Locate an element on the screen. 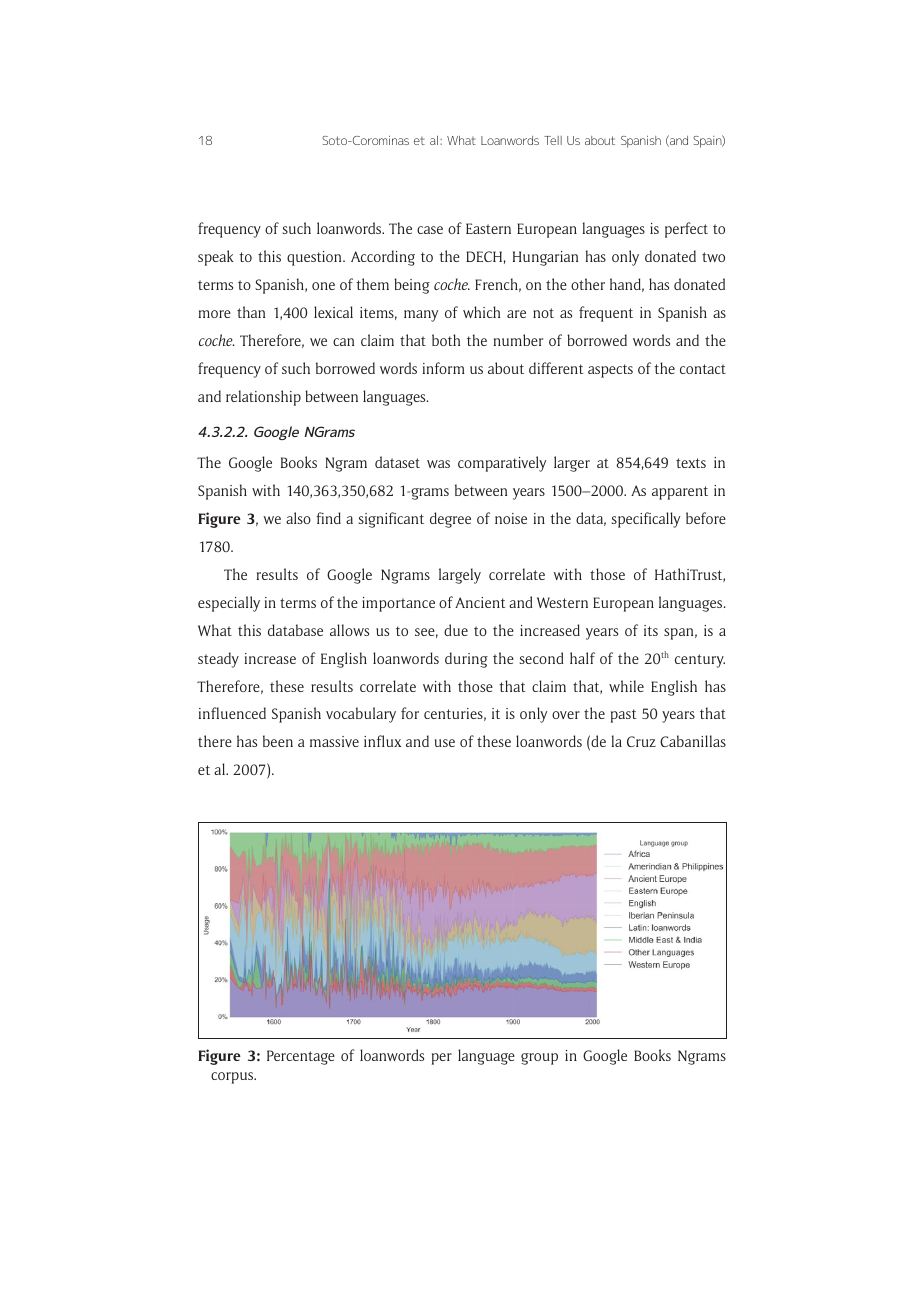  Cruz is located at coordinates (641, 741).
